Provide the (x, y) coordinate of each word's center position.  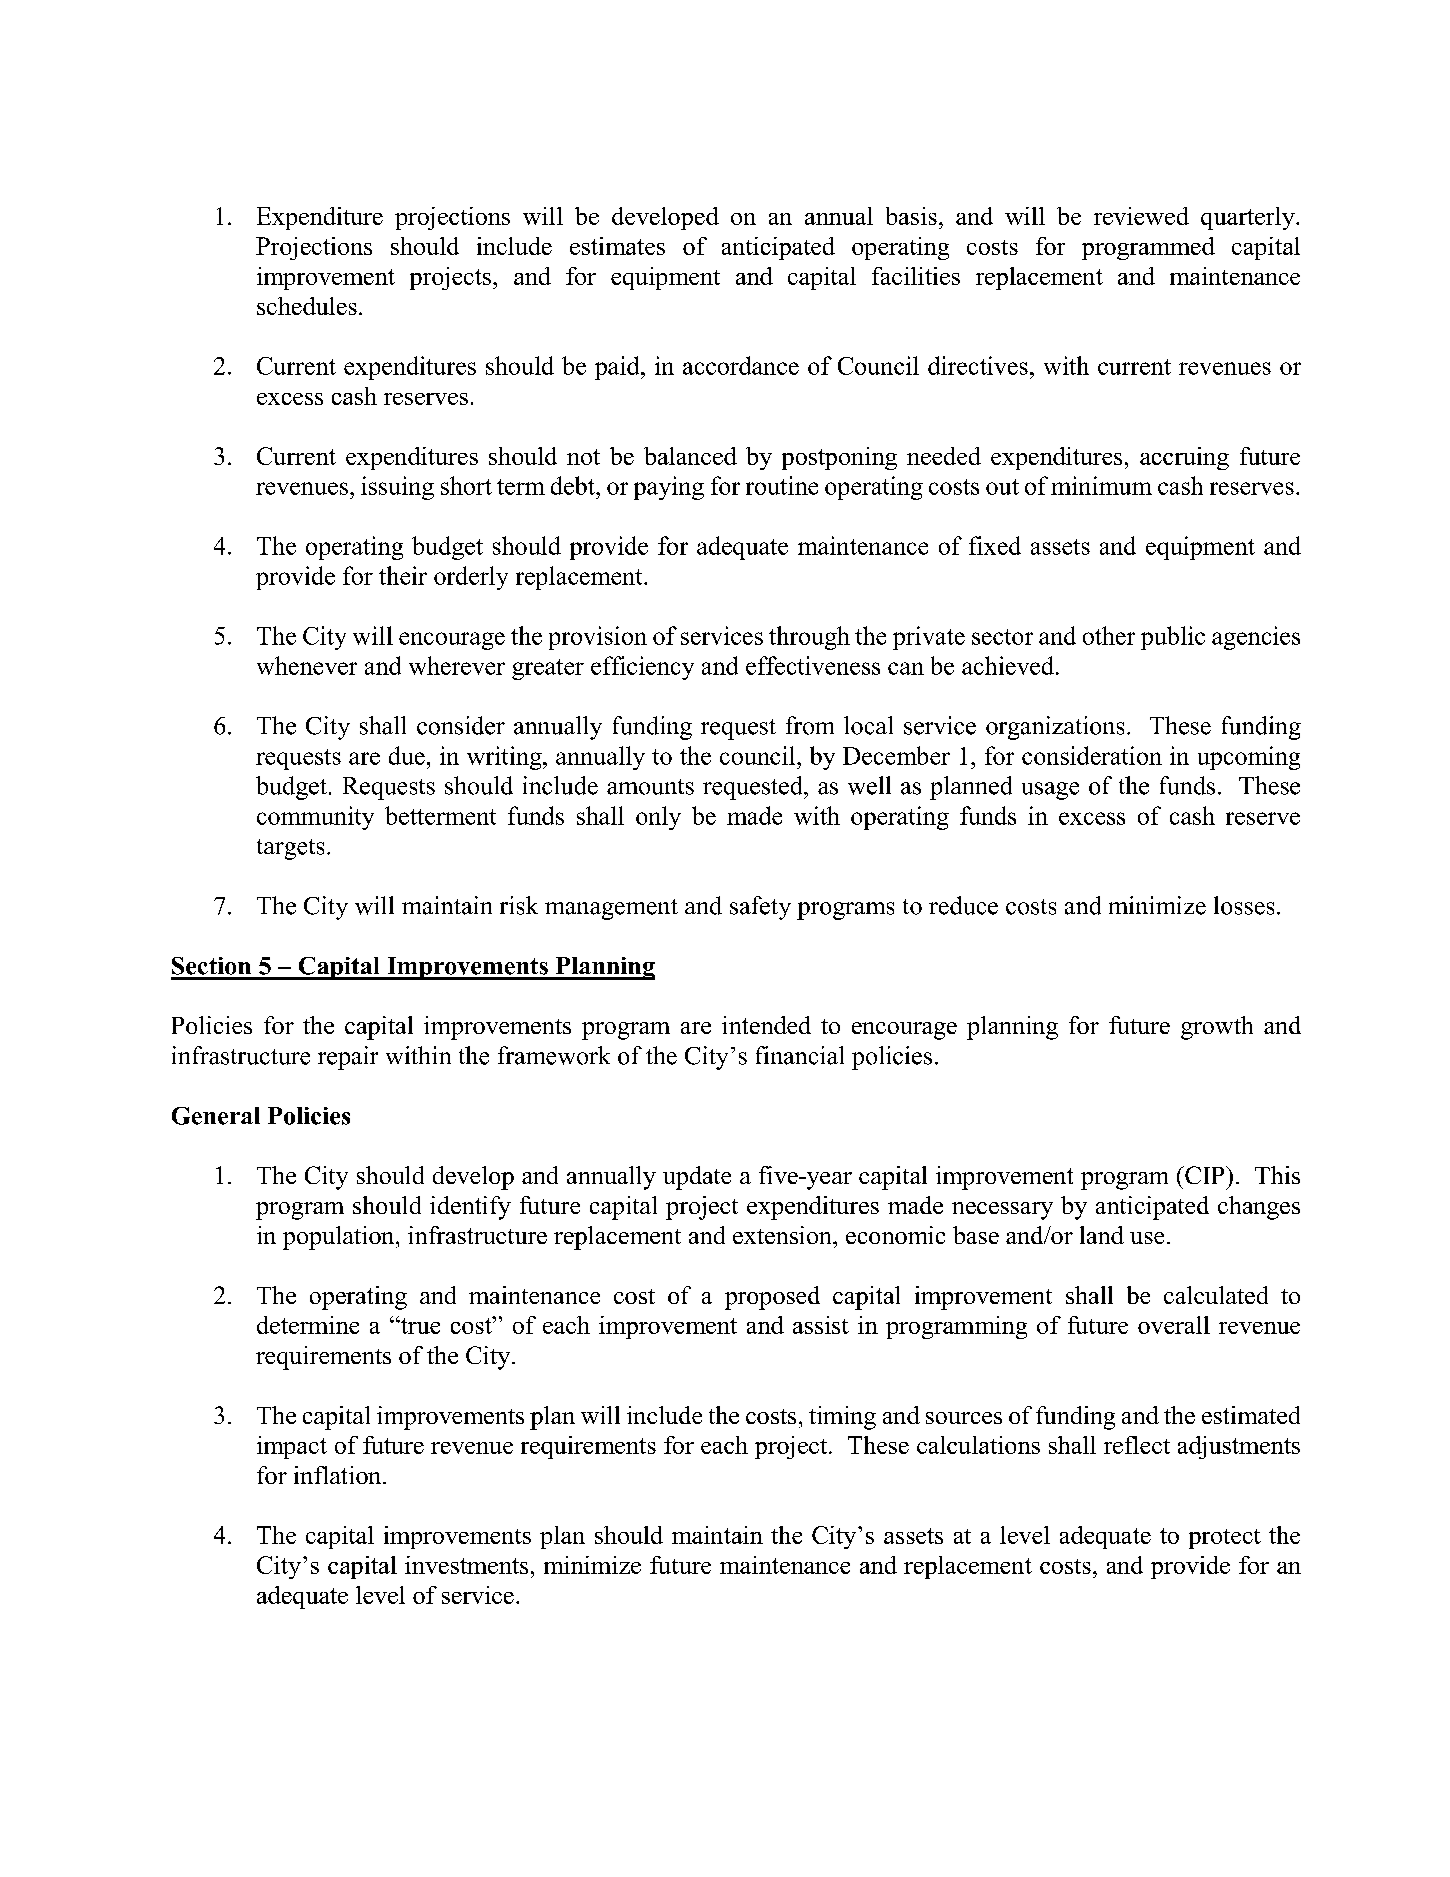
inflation (339, 1475)
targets (290, 849)
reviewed (1141, 216)
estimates (617, 246)
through (809, 638)
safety (760, 908)
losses (1244, 905)
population (340, 1238)
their (403, 575)
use (1147, 1238)
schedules (307, 306)
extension (783, 1235)
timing (842, 1418)
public (1173, 638)
